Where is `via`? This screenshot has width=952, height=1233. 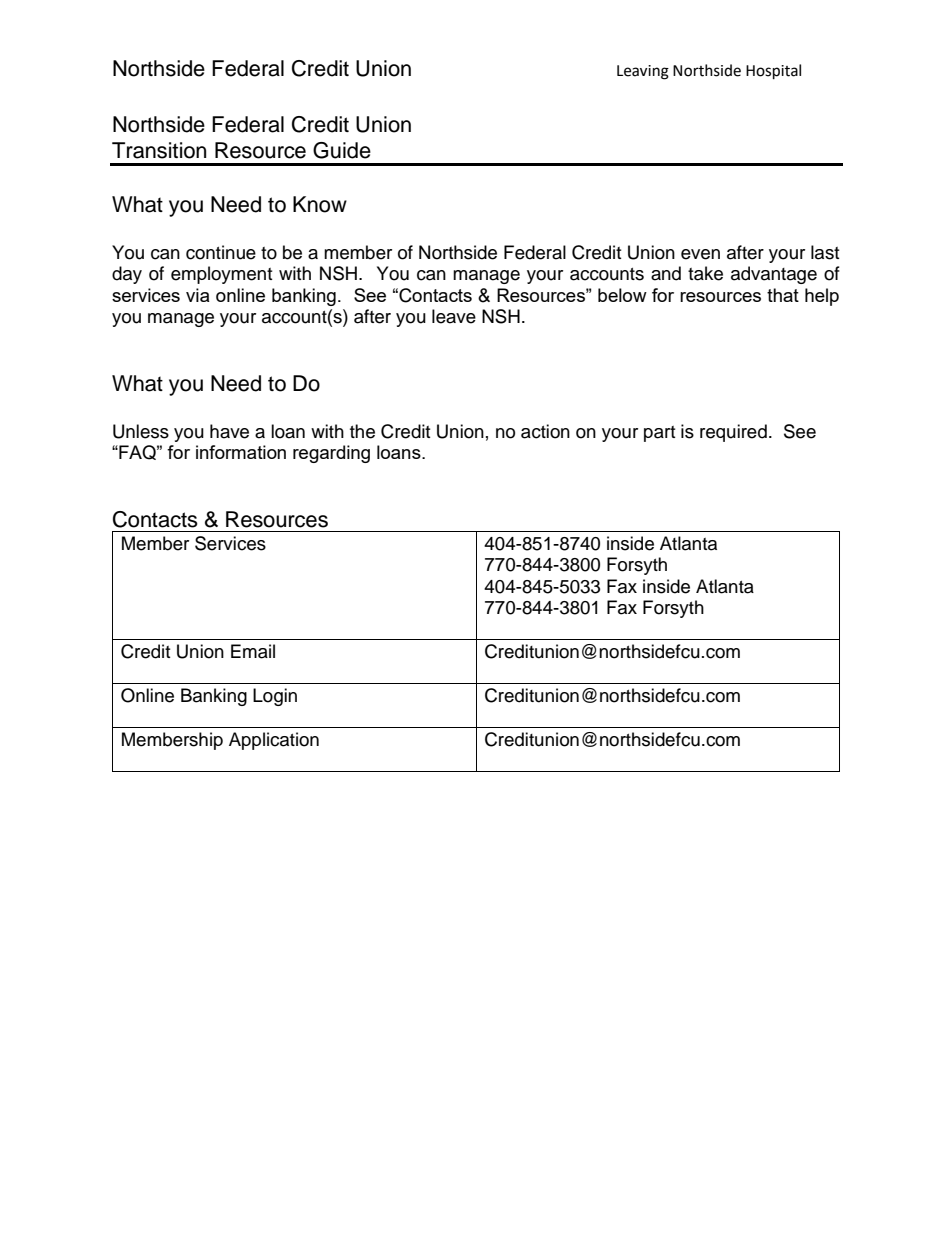 via is located at coordinates (197, 295).
